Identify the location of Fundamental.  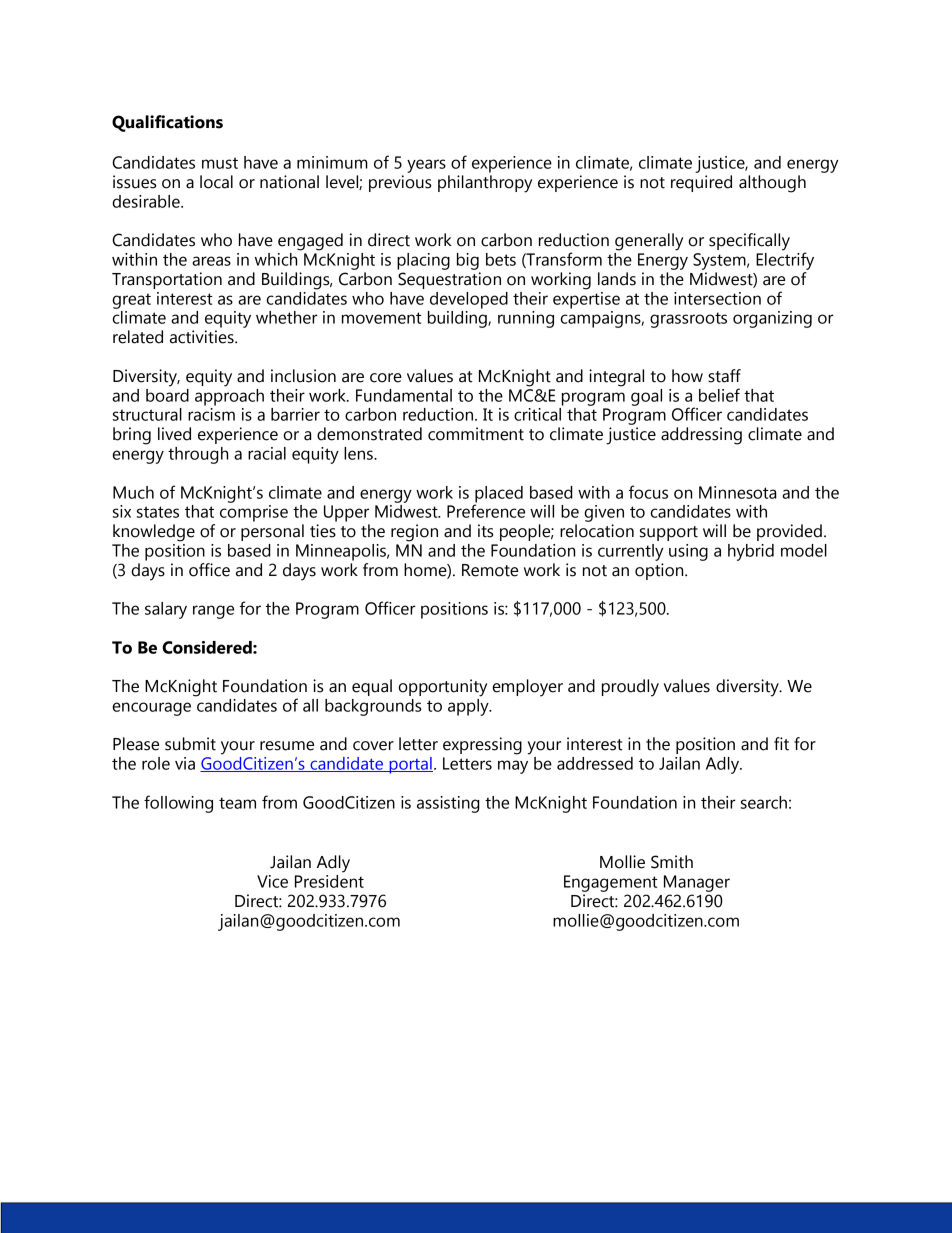
(404, 395).
